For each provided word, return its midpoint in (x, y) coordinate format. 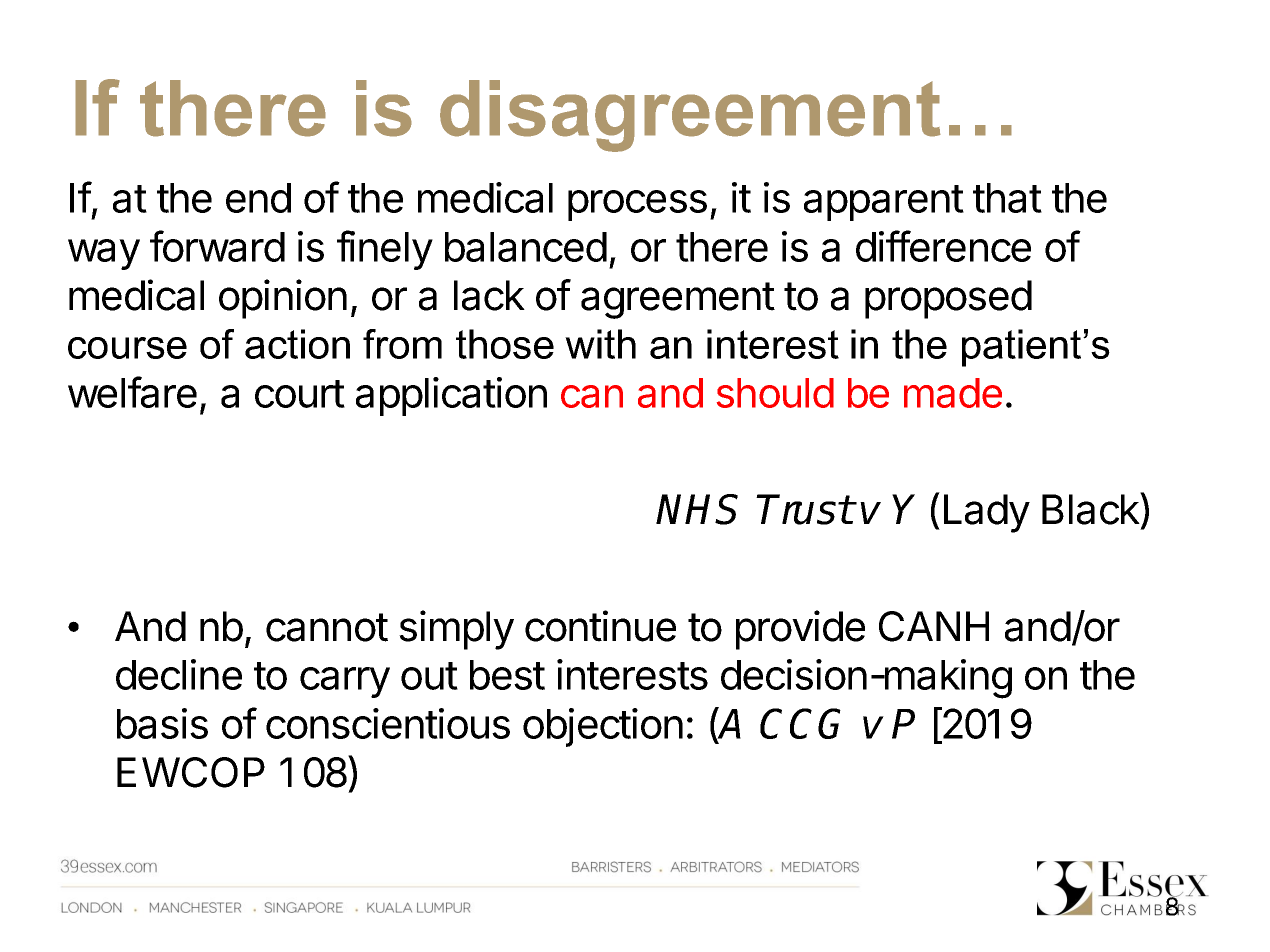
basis (162, 723)
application (451, 396)
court (300, 394)
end (258, 198)
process (637, 205)
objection (603, 727)
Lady (987, 513)
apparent (884, 203)
